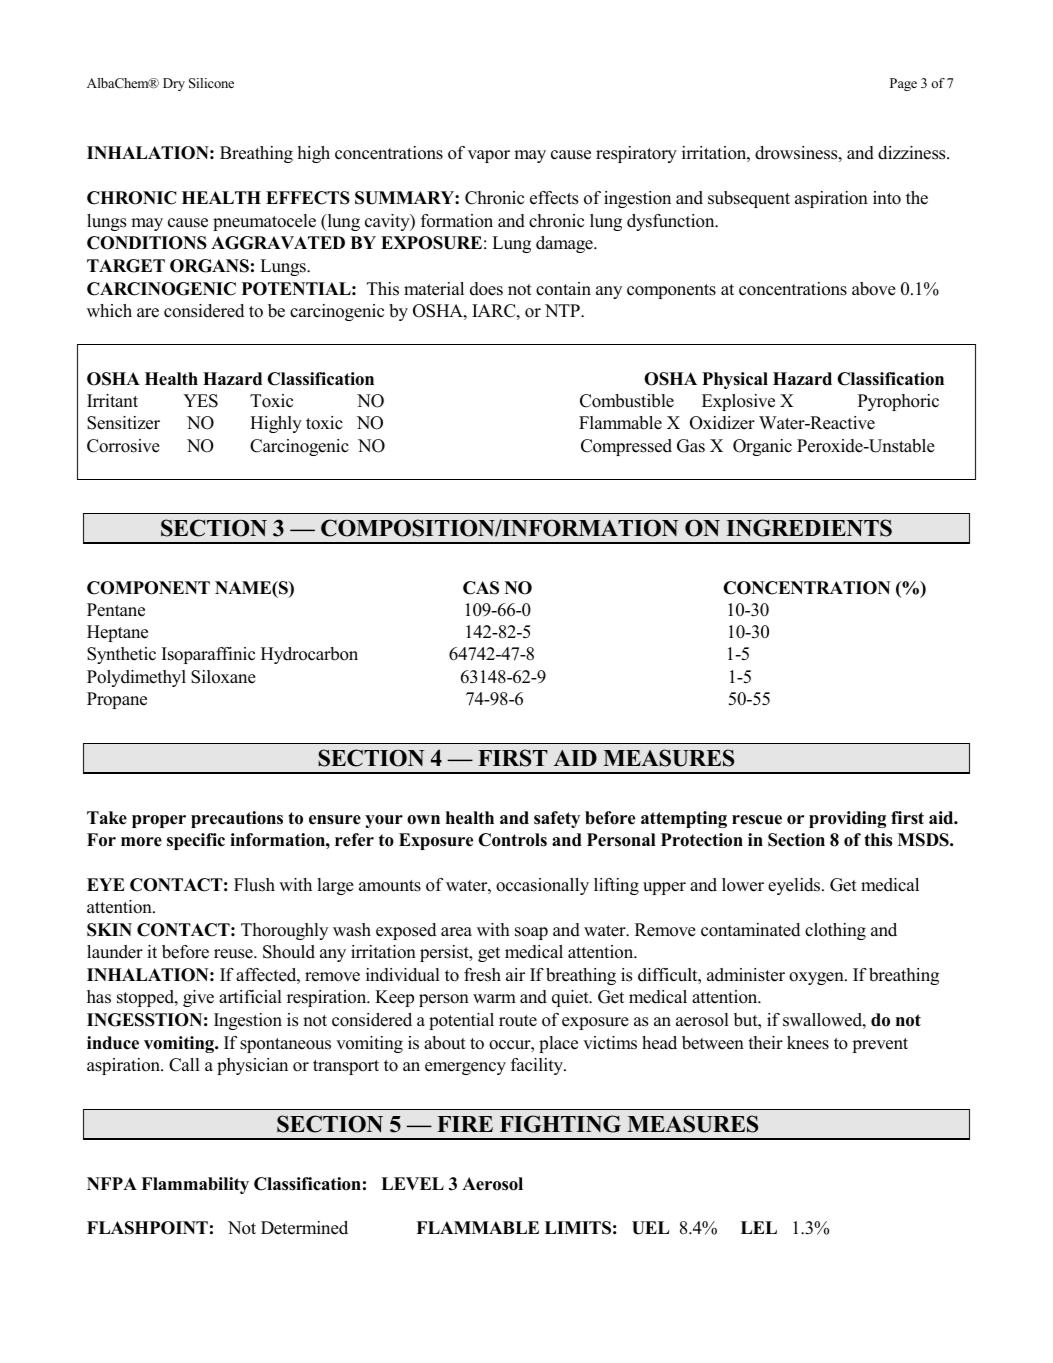  What do you see at coordinates (309, 655) in the screenshot?
I see `Hydrocarbon` at bounding box center [309, 655].
